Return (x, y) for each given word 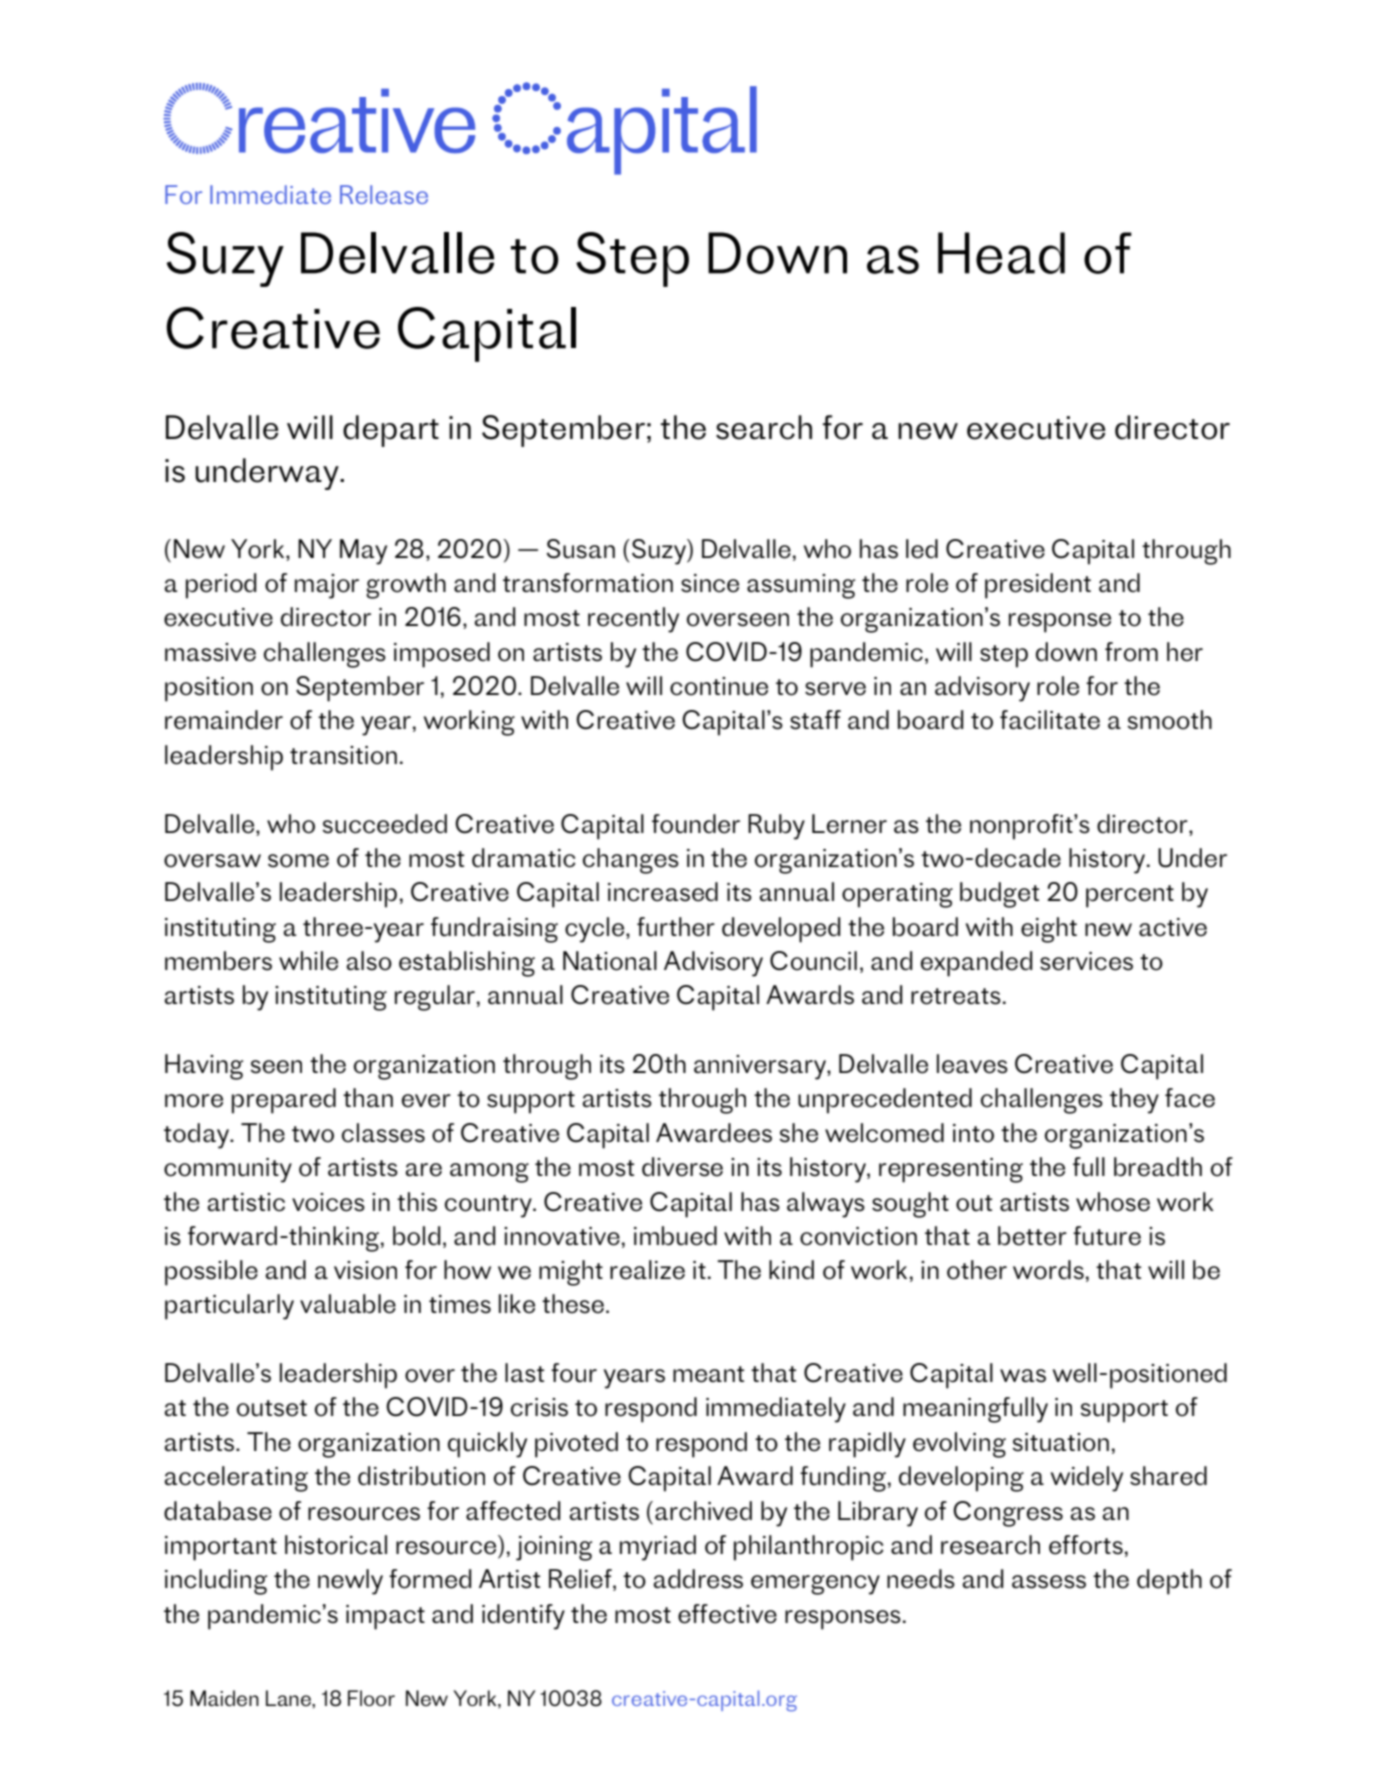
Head (1001, 253)
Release (384, 194)
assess (1049, 1582)
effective (727, 1614)
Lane (289, 1698)
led (922, 549)
